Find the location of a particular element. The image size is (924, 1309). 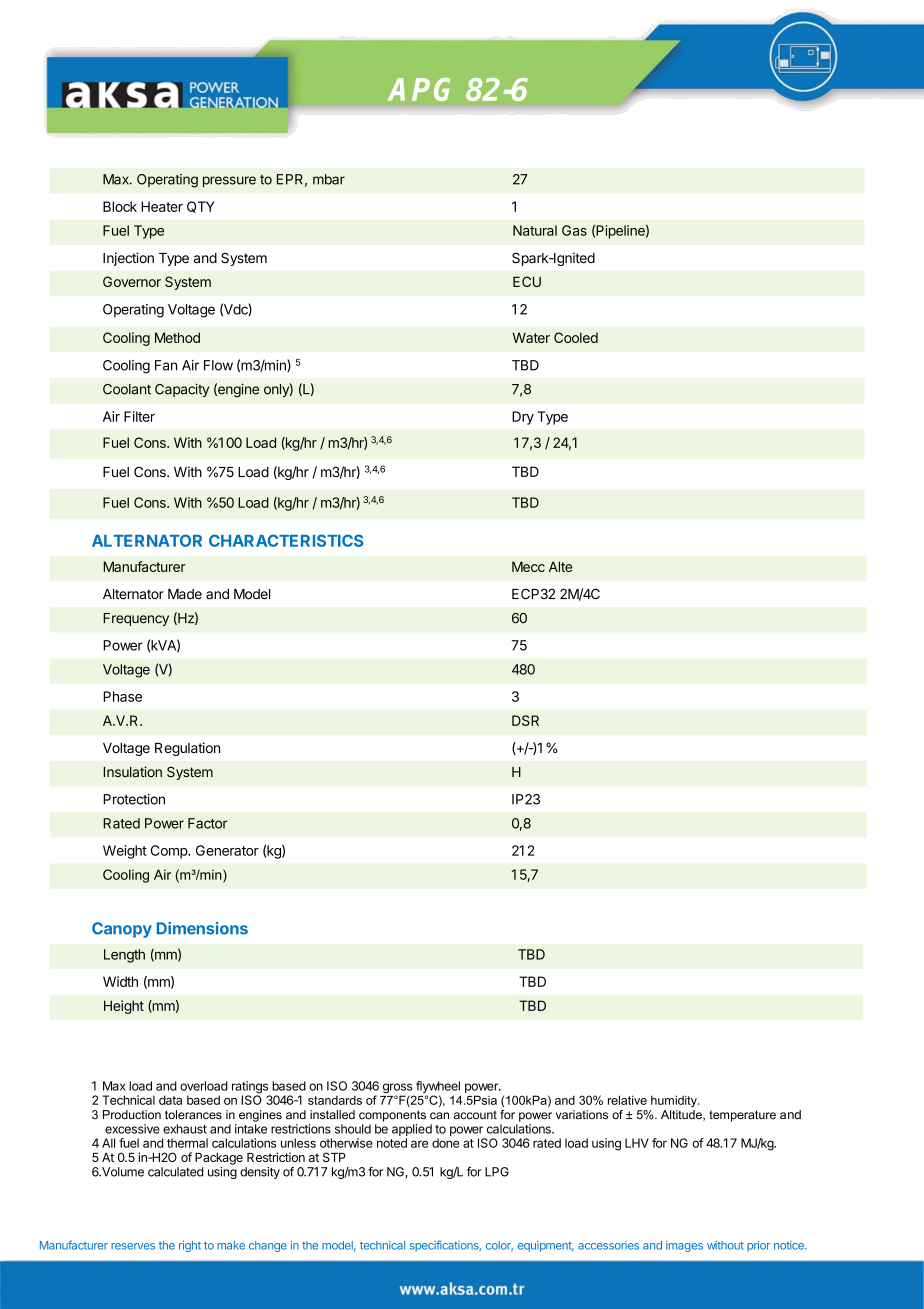

Dry is located at coordinates (523, 418).
